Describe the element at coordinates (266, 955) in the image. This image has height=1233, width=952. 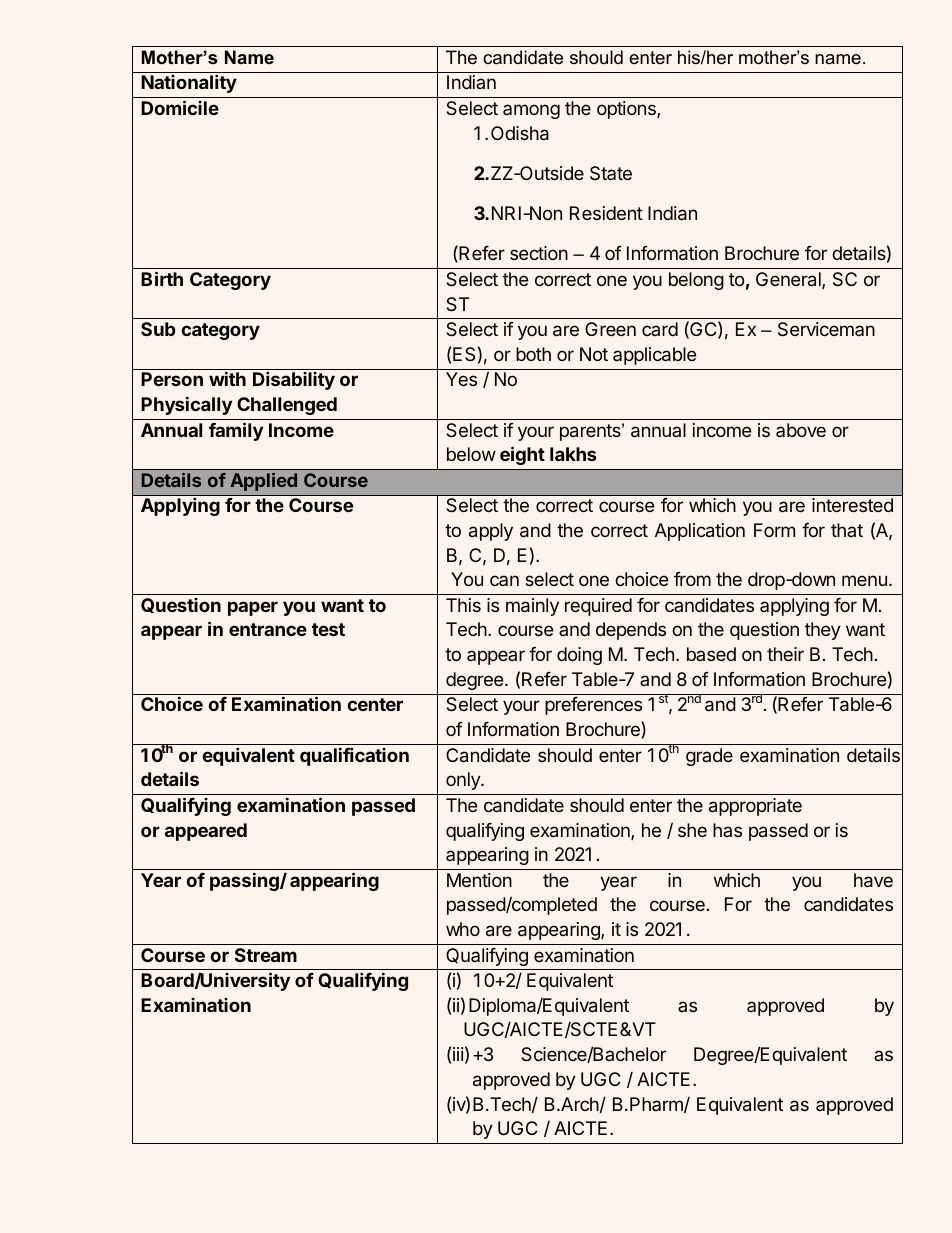
I see `Stream` at that location.
